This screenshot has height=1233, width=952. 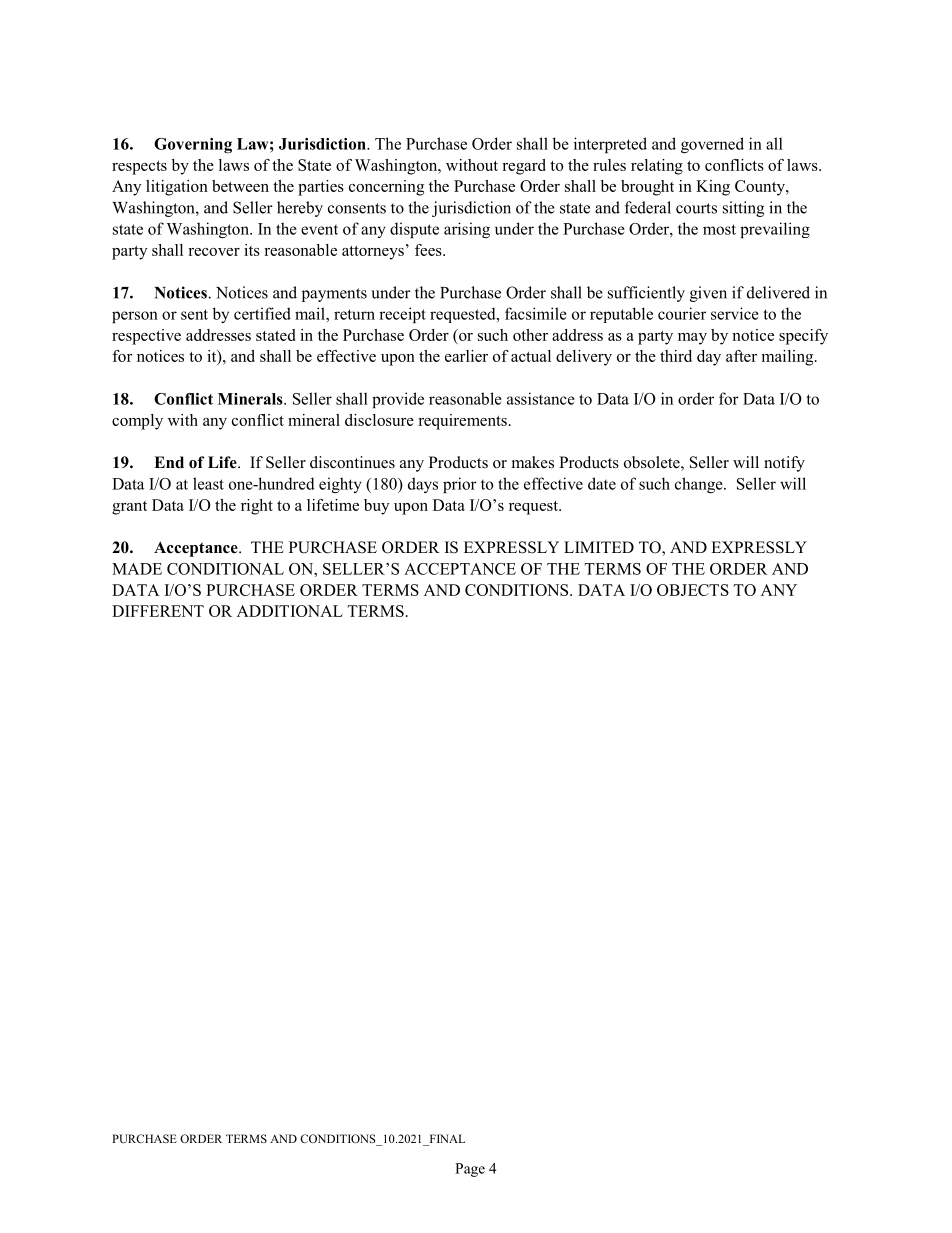 What do you see at coordinates (470, 1170) in the screenshot?
I see `Page` at bounding box center [470, 1170].
